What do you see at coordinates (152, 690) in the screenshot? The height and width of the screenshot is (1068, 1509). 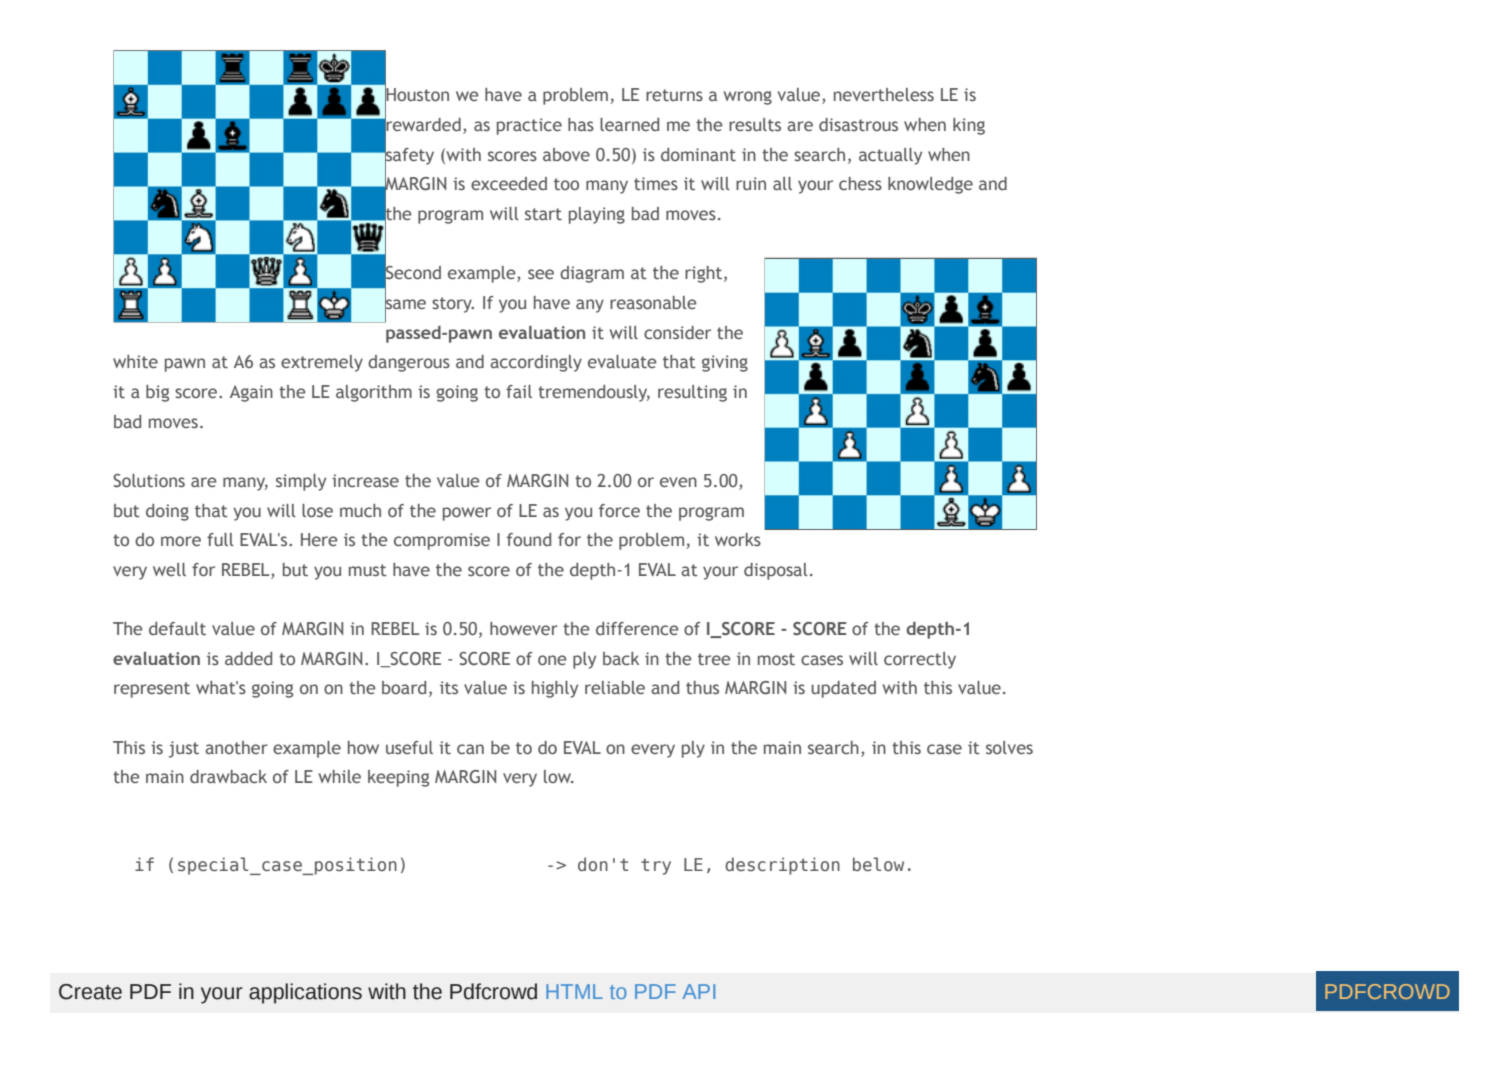 I see `represent` at bounding box center [152, 690].
